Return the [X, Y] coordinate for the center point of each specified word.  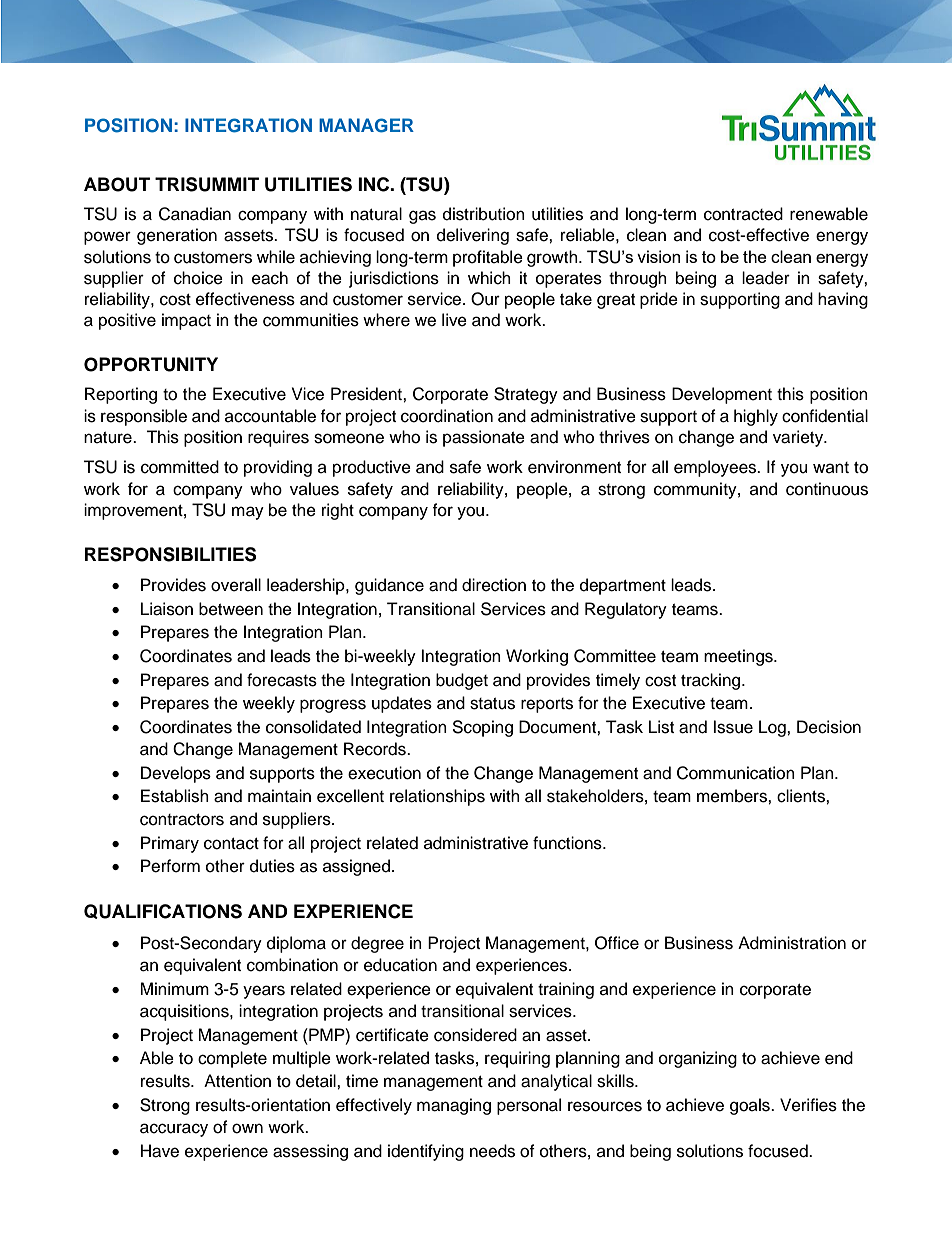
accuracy [174, 1130]
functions [568, 843]
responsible [144, 417]
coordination [447, 416]
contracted [743, 214]
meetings [739, 657]
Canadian [195, 214]
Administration [792, 943]
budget [462, 681]
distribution [484, 214]
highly [756, 417]
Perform [170, 866]
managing [454, 1106]
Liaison [167, 609]
